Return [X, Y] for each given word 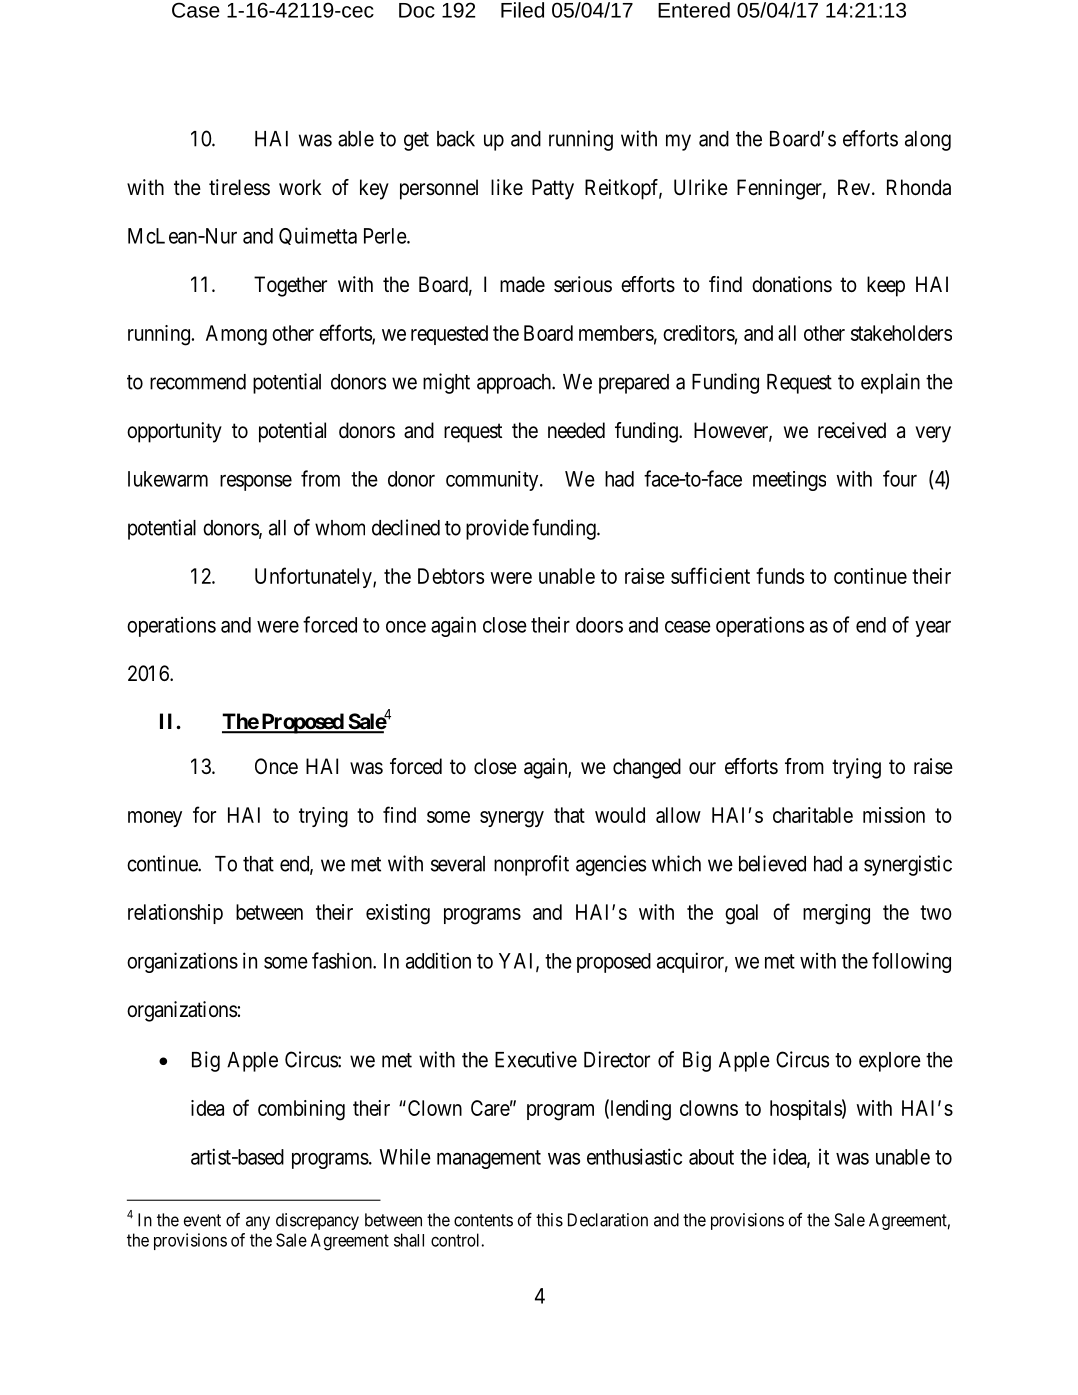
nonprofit [531, 865]
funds [780, 575]
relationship [175, 914]
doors [599, 625]
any [258, 1223]
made [522, 284]
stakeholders [901, 333]
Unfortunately [314, 577]
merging [836, 914]
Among [236, 335]
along [928, 141]
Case [196, 10]
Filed [522, 10]
